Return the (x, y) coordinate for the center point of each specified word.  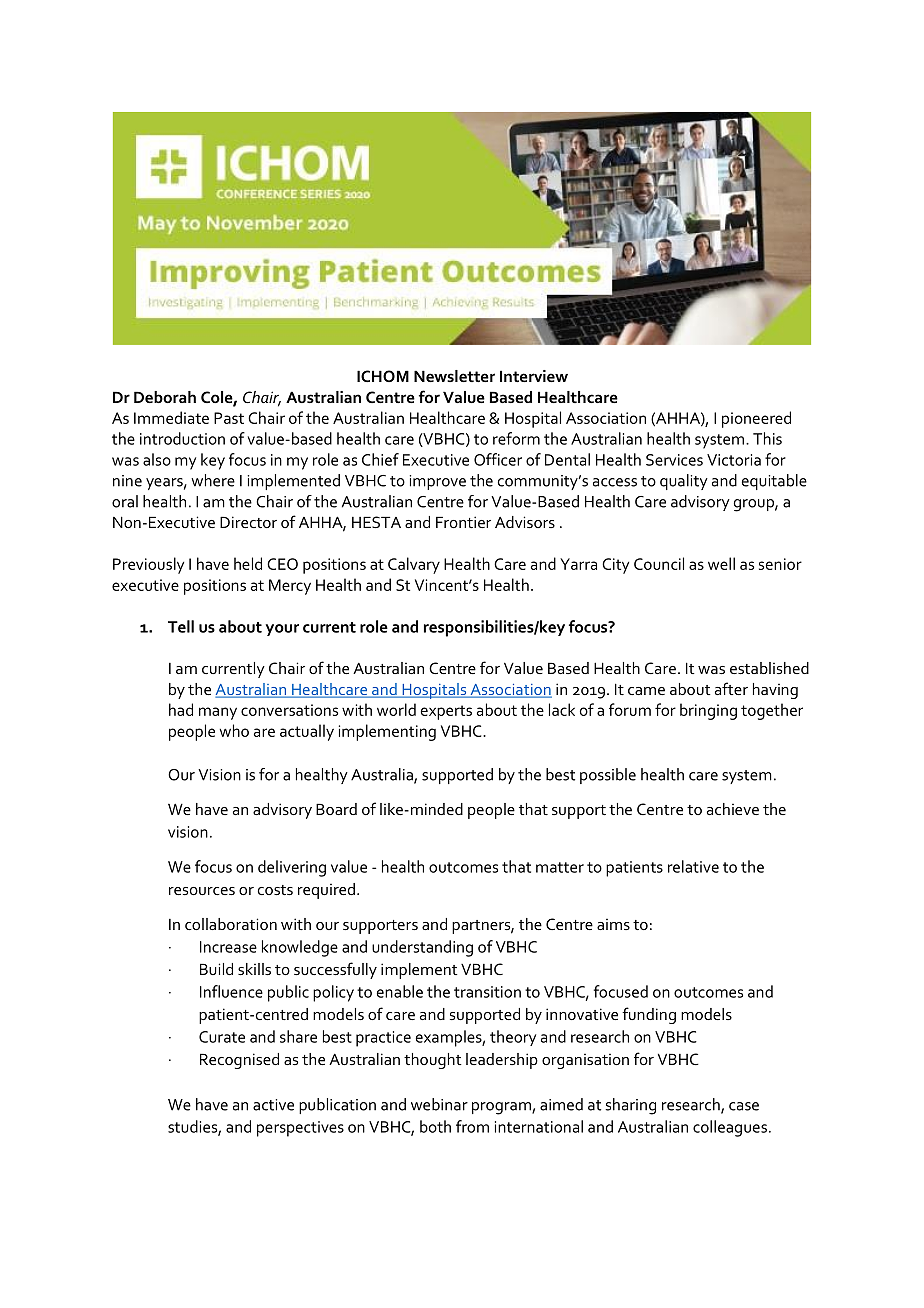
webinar (439, 1104)
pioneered (756, 419)
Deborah (165, 397)
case (744, 1106)
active (273, 1105)
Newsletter (454, 376)
